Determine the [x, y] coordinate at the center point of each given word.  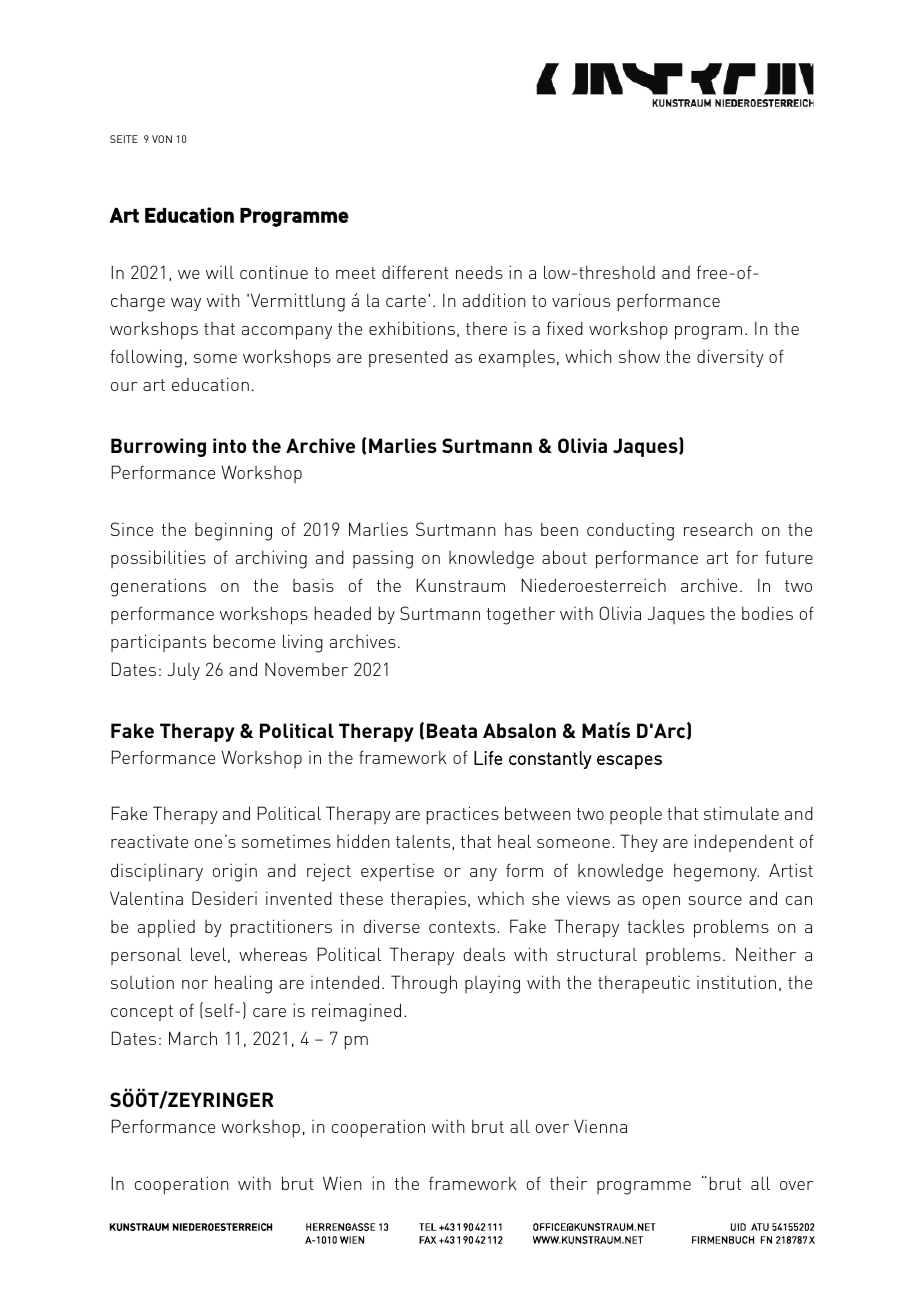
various [581, 300]
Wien [342, 1183]
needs [479, 272]
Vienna [600, 1126]
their [568, 1183]
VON [162, 139]
